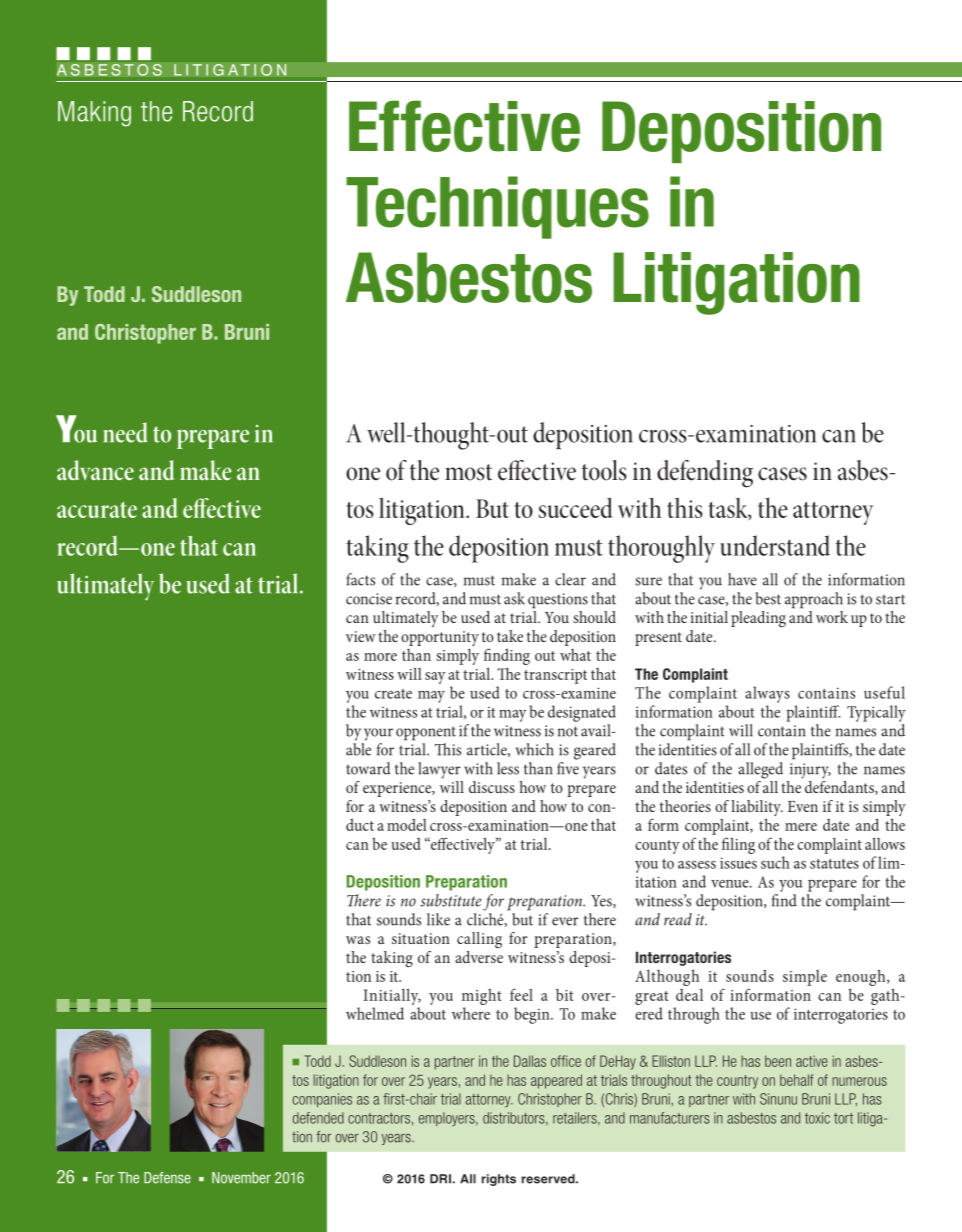 The height and width of the screenshot is (1232, 962). What do you see at coordinates (95, 470) in the screenshot?
I see `advance` at bounding box center [95, 470].
